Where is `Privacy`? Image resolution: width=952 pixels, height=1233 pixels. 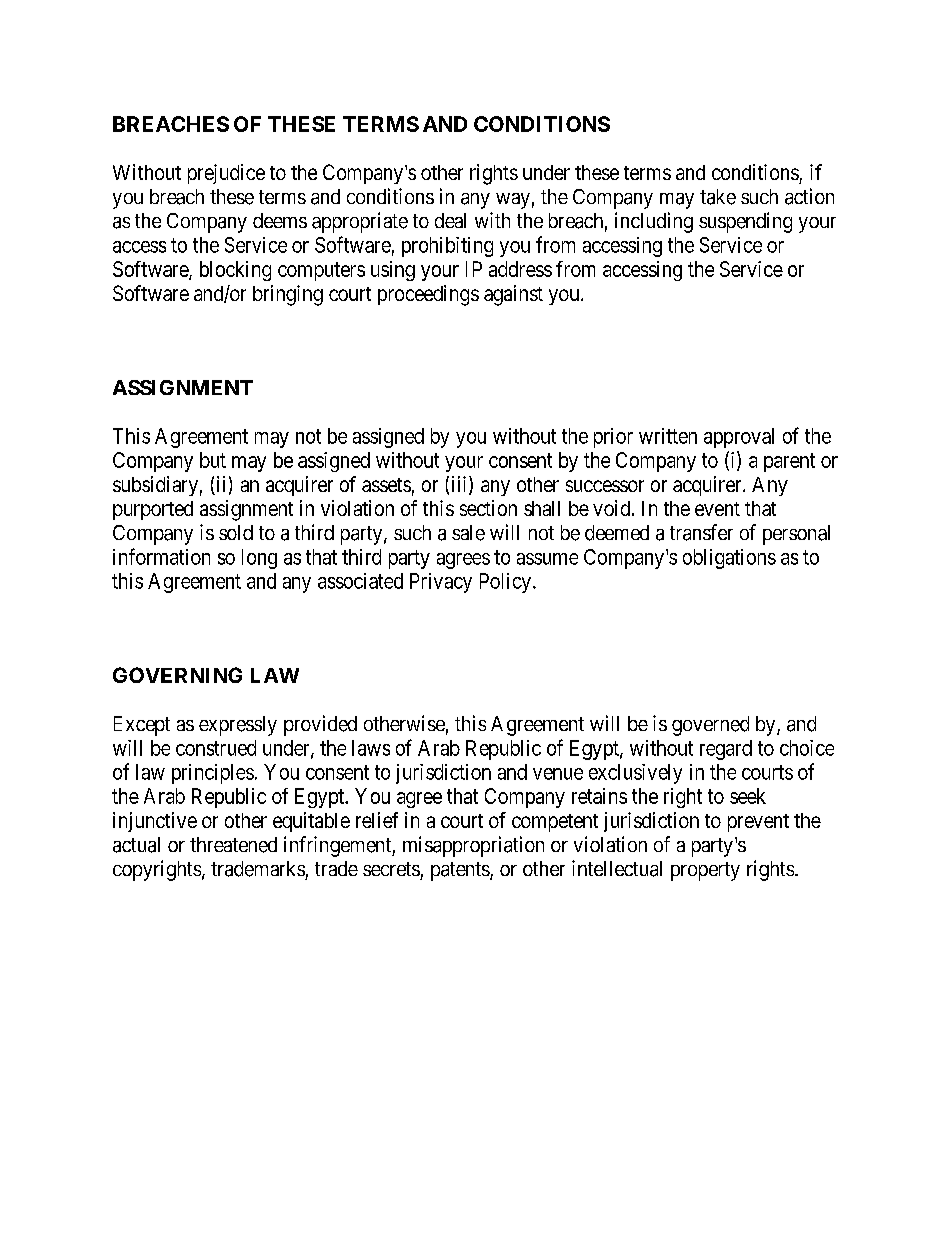
Privacy is located at coordinates (441, 583).
